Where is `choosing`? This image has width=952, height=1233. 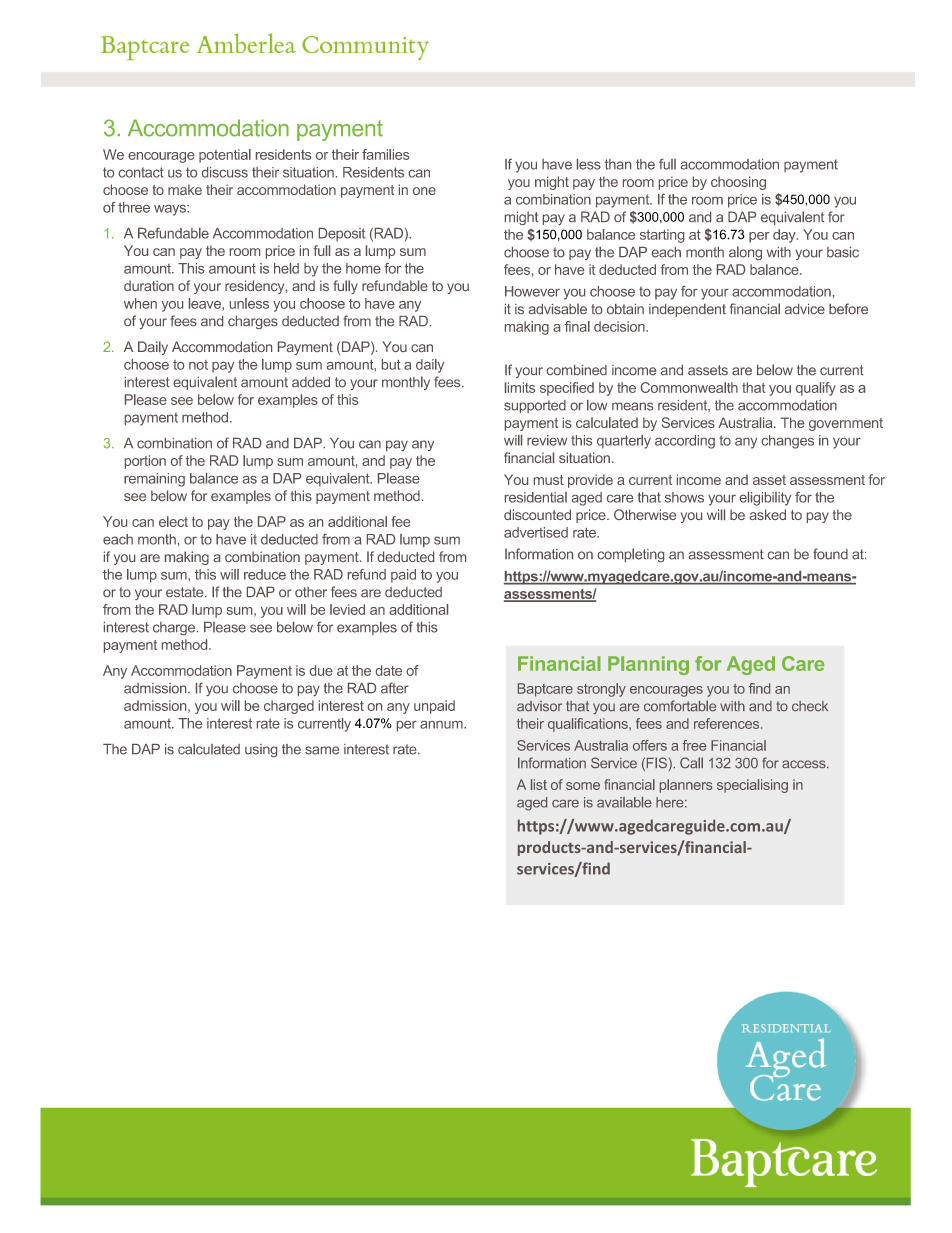
choosing is located at coordinates (738, 183).
